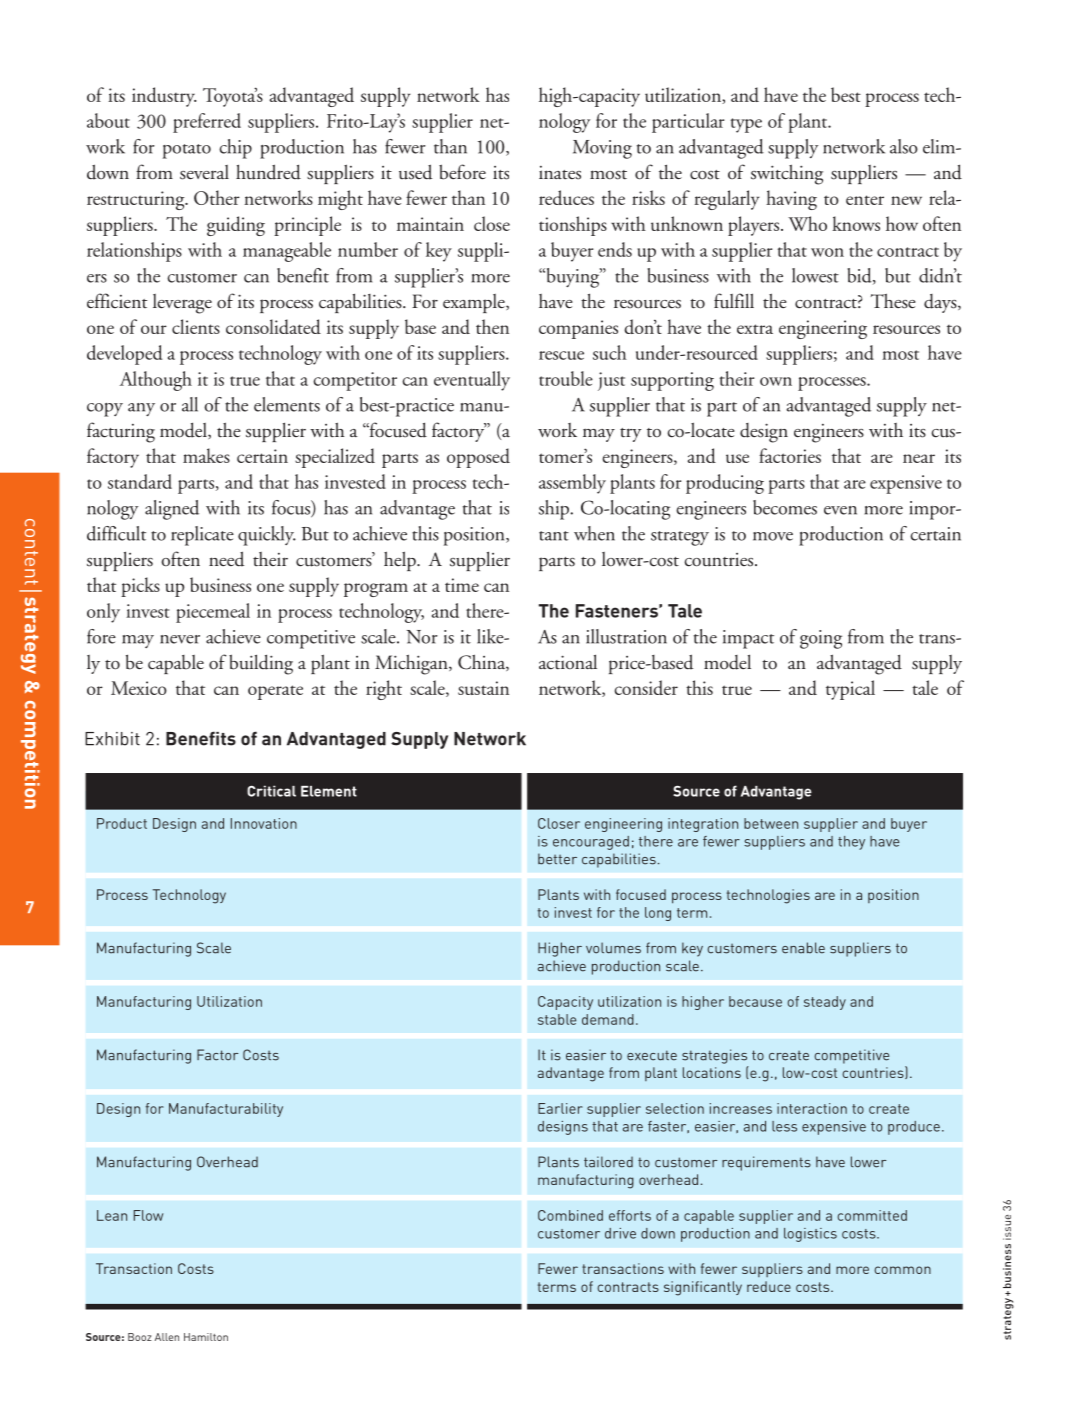 This screenshot has height=1418, width=1080. Describe the element at coordinates (904, 146) in the screenshot. I see `also` at that location.
